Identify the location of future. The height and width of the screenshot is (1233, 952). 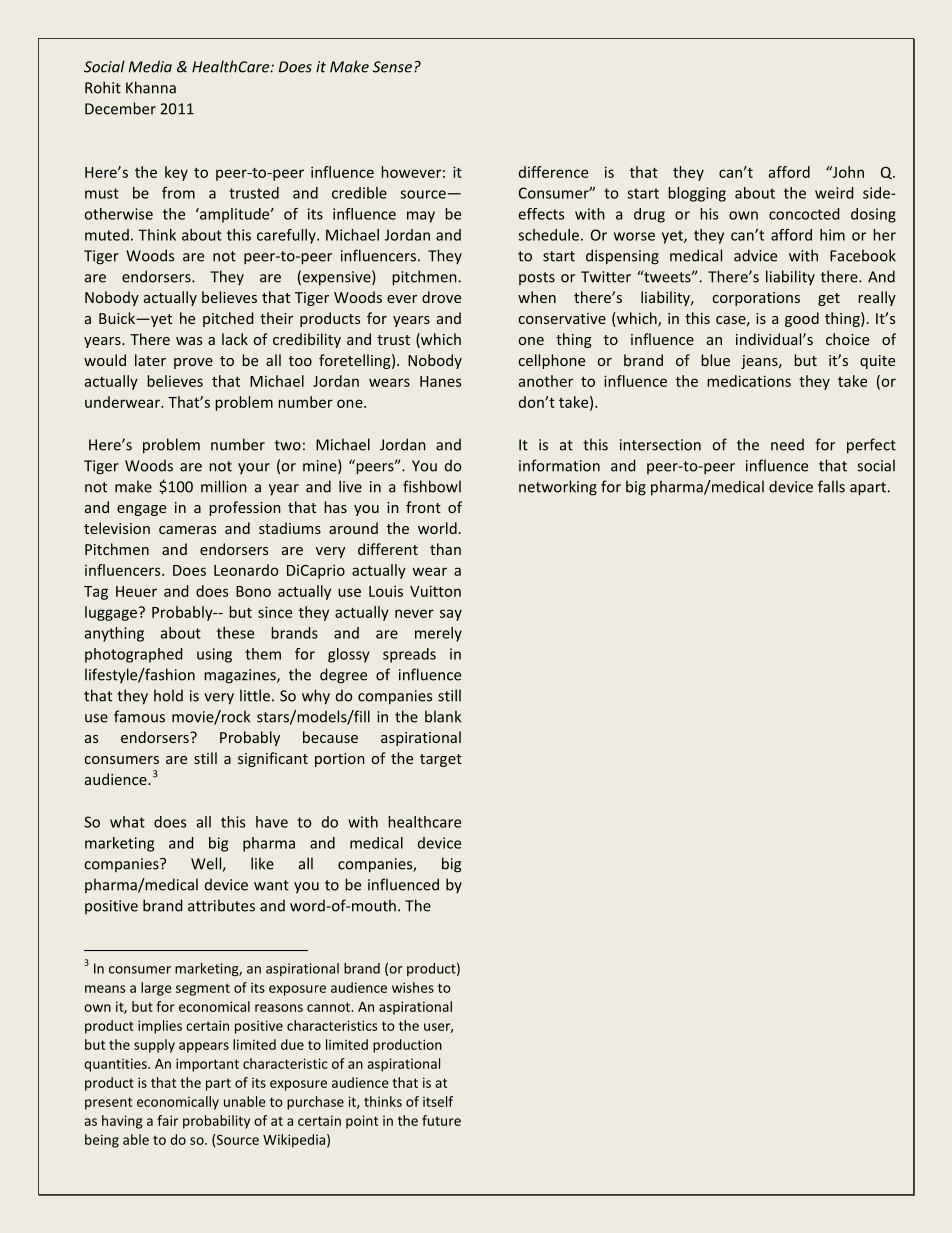
(441, 1120).
